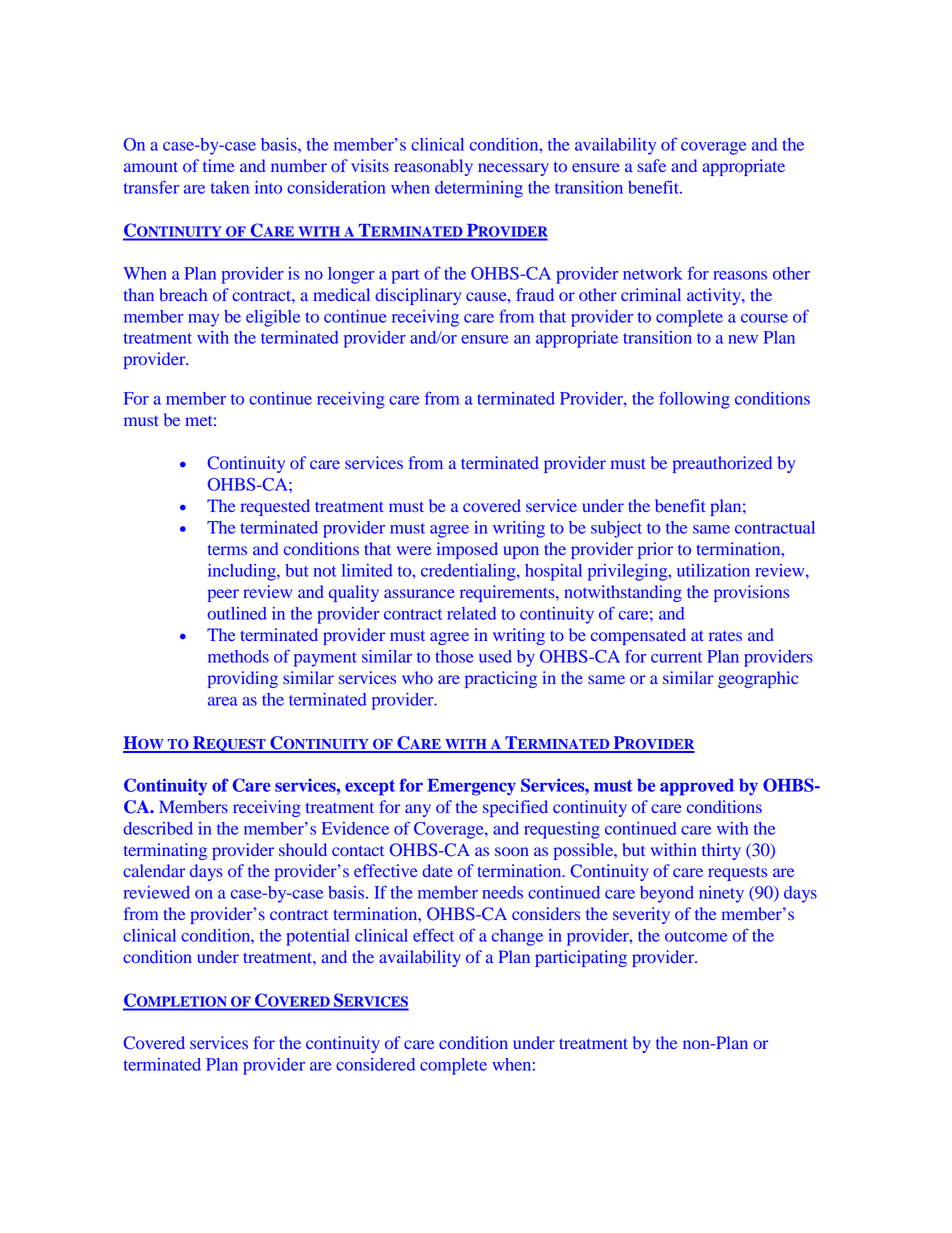 Image resolution: width=952 pixels, height=1233 pixels. What do you see at coordinates (517, 937) in the page?
I see `change` at bounding box center [517, 937].
